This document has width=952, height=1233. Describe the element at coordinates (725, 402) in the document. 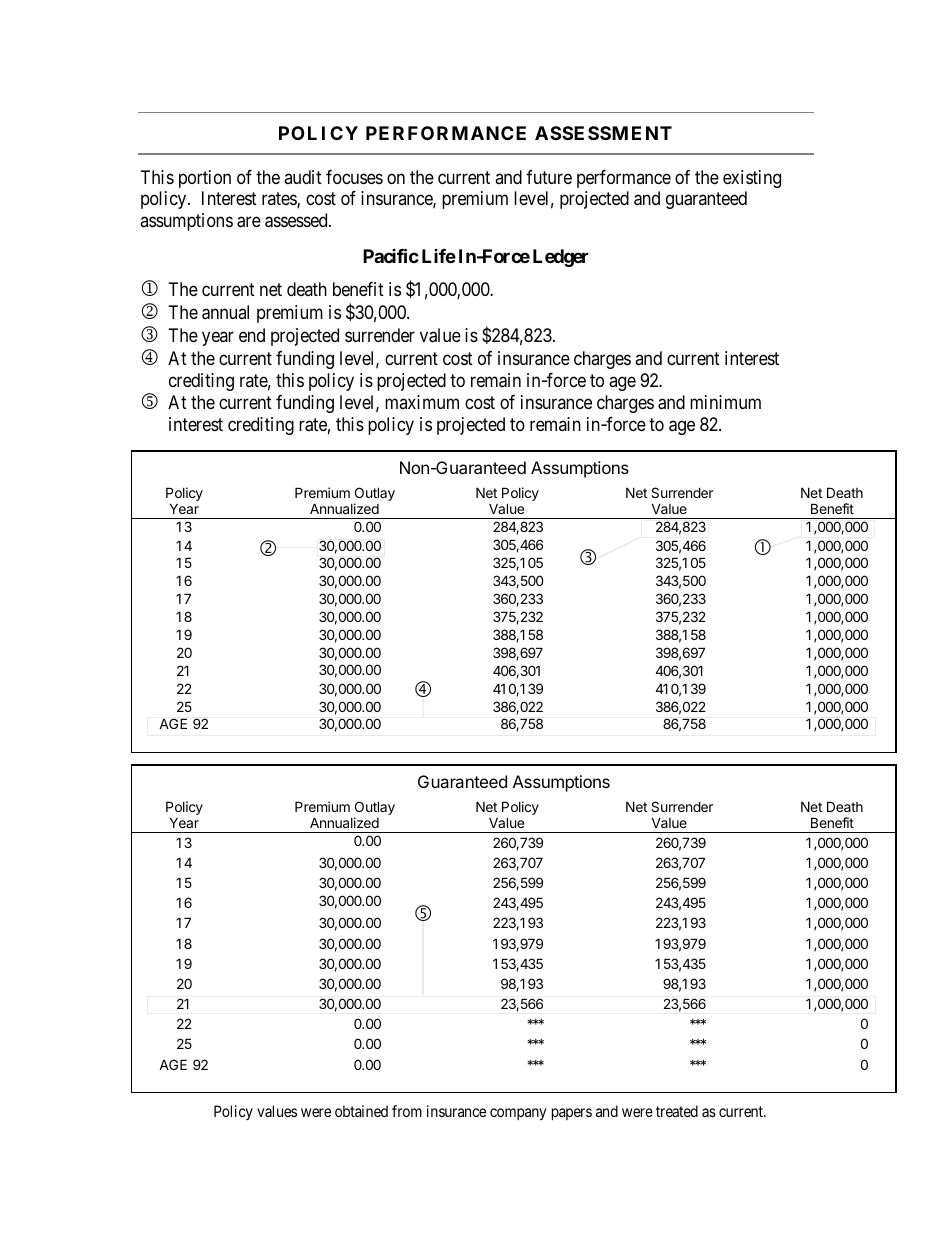

I see `minimum` at that location.
